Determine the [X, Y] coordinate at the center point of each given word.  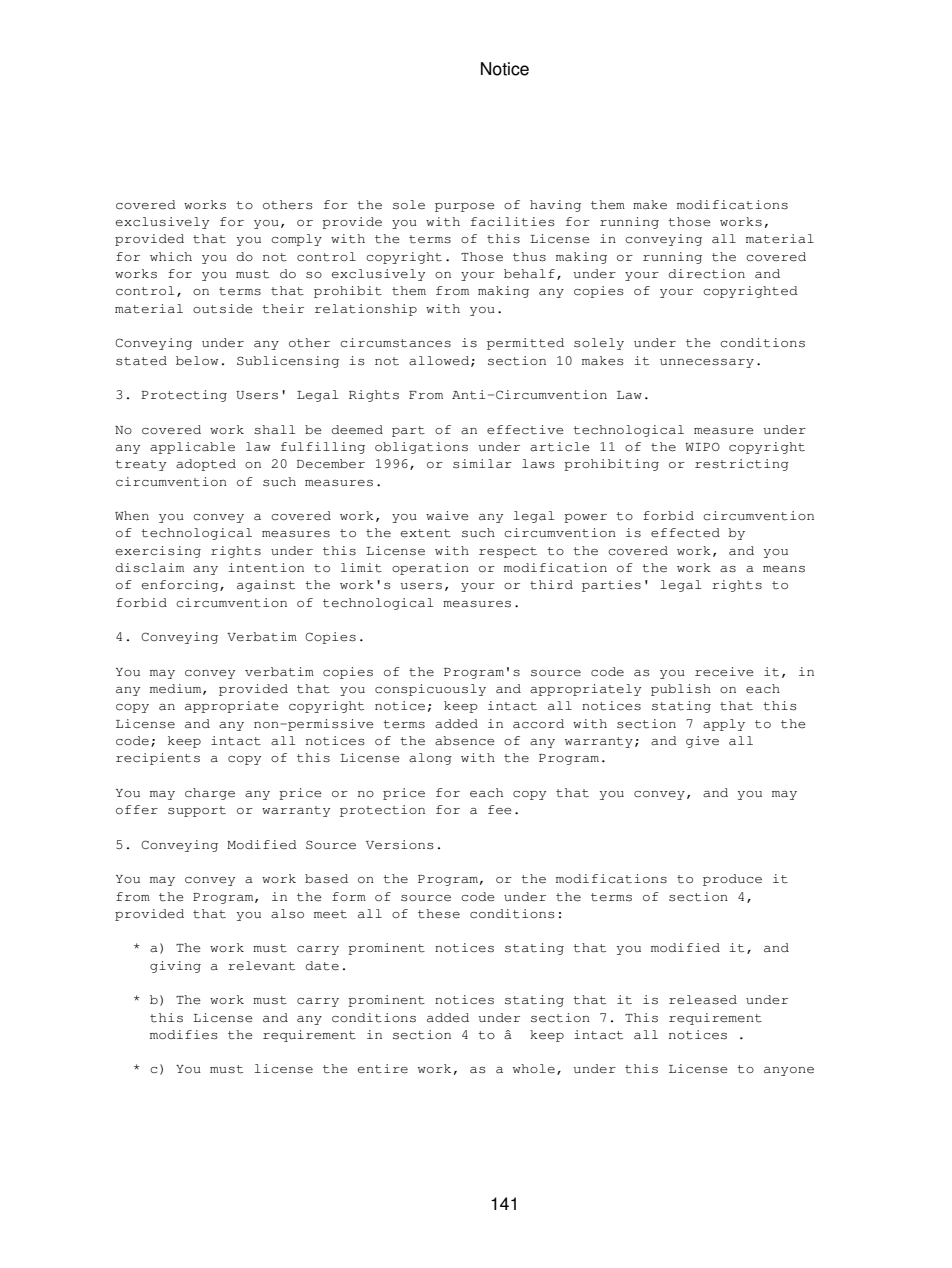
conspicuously [430, 690]
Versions [400, 845]
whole [534, 1069]
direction [707, 274]
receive [724, 672]
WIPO [702, 446]
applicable [192, 448]
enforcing [181, 586]
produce [732, 880]
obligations [421, 448]
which [171, 256]
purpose [465, 207]
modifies [184, 1035]
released [703, 1000]
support [197, 811]
